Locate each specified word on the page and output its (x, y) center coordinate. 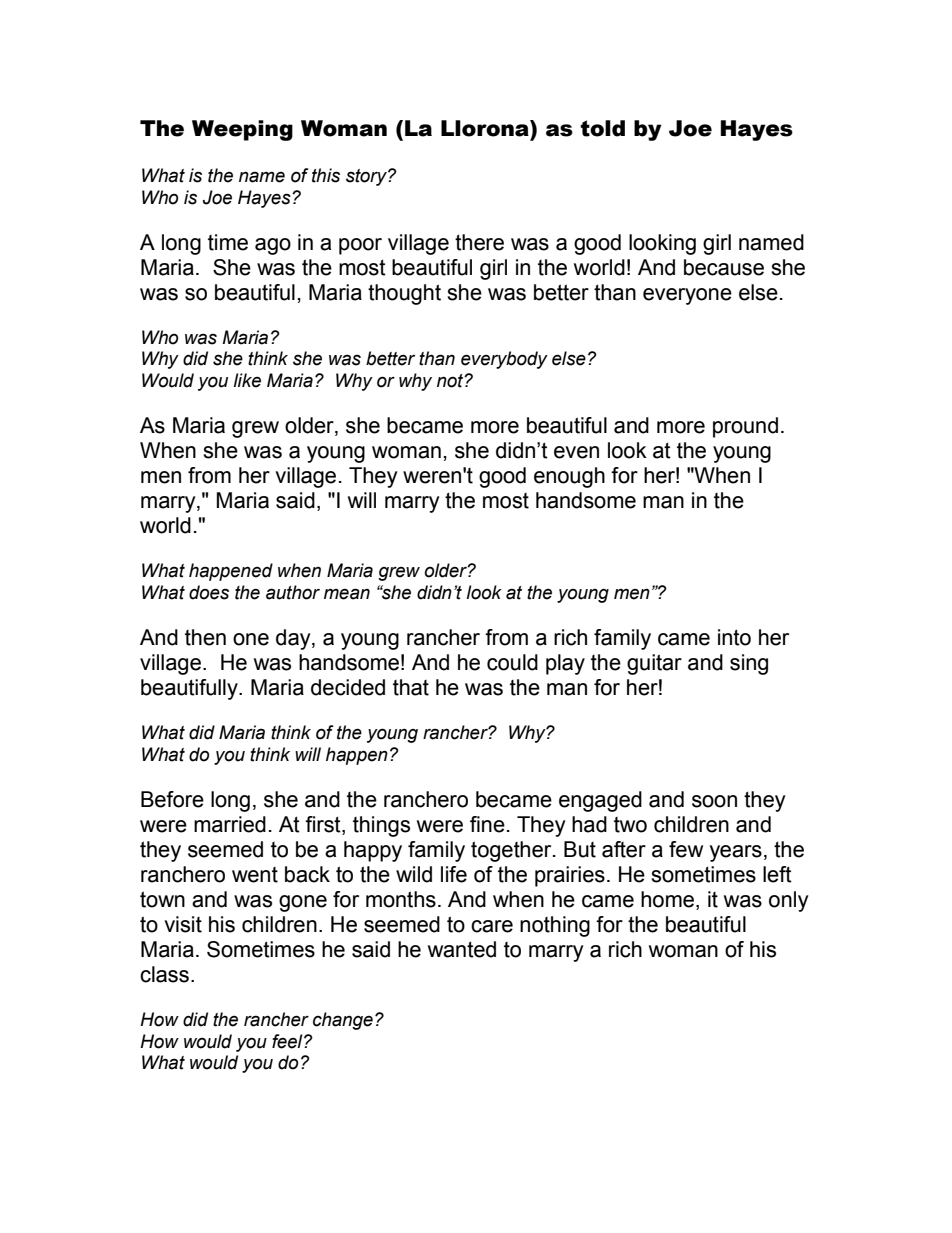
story (367, 177)
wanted (462, 949)
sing (749, 664)
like (247, 380)
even (576, 452)
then (205, 637)
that (411, 687)
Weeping (242, 130)
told (602, 128)
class (164, 974)
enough (569, 477)
